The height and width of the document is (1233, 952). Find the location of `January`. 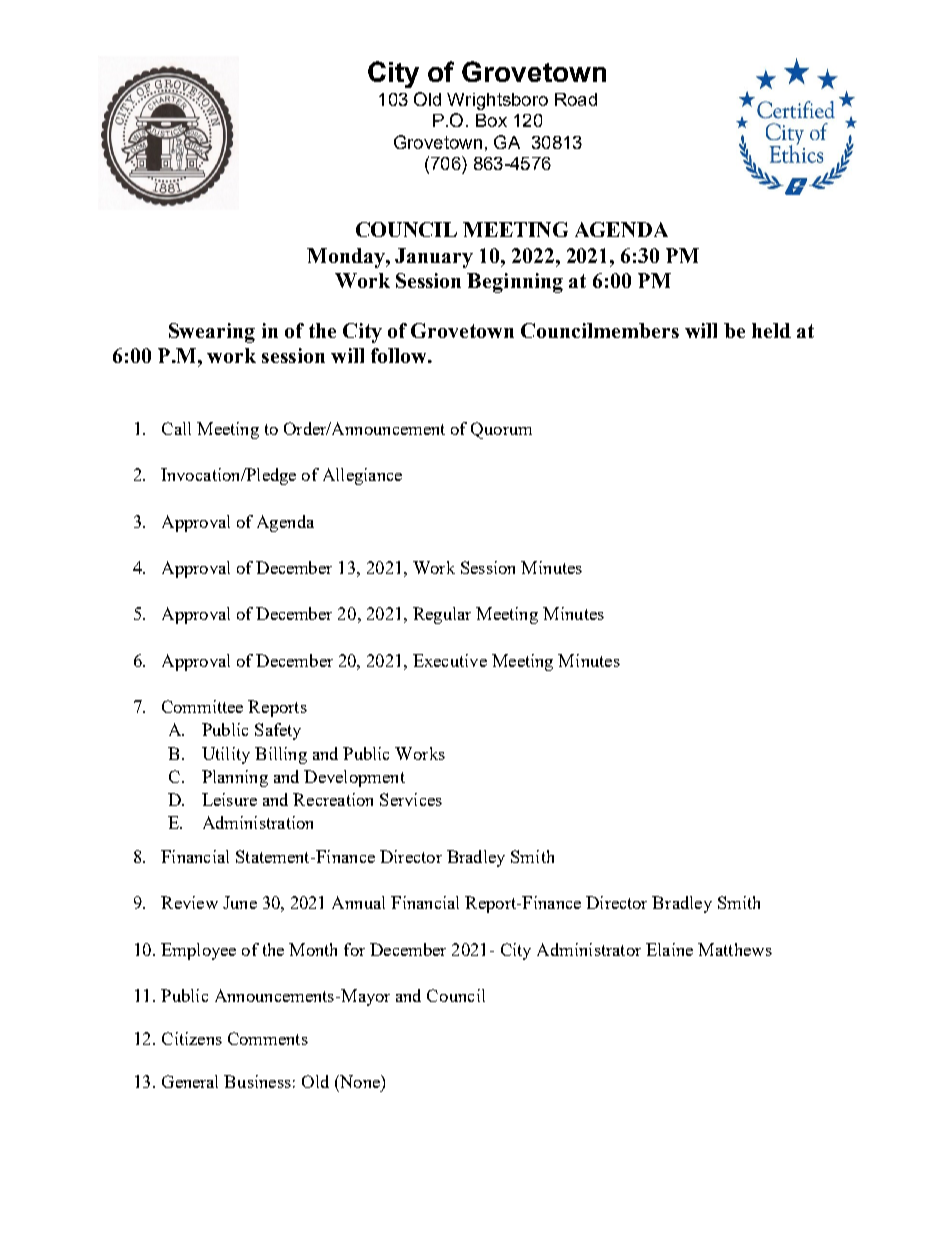

January is located at coordinates (434, 258).
